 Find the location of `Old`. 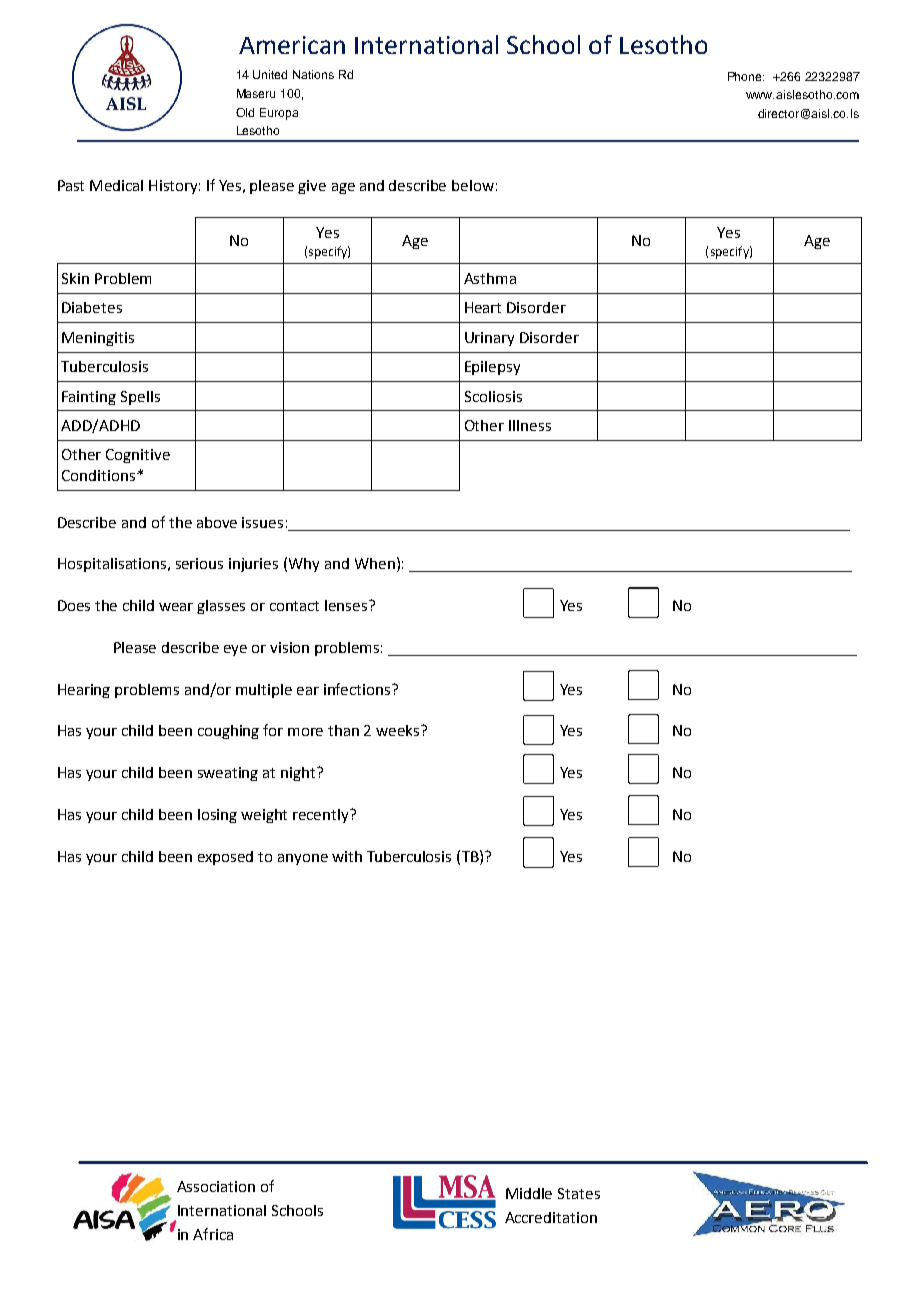

Old is located at coordinates (245, 112).
